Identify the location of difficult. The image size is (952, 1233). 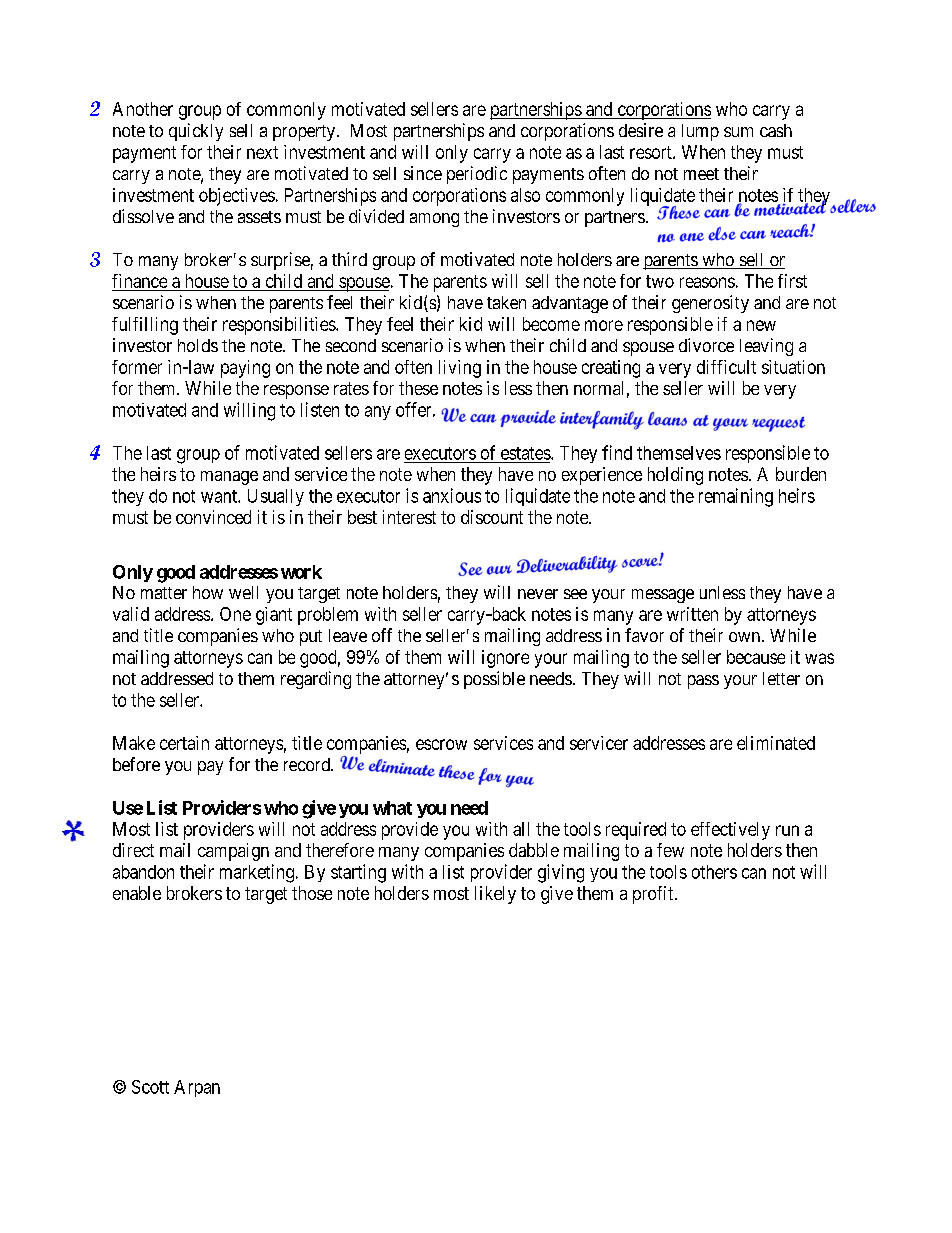
(726, 367).
